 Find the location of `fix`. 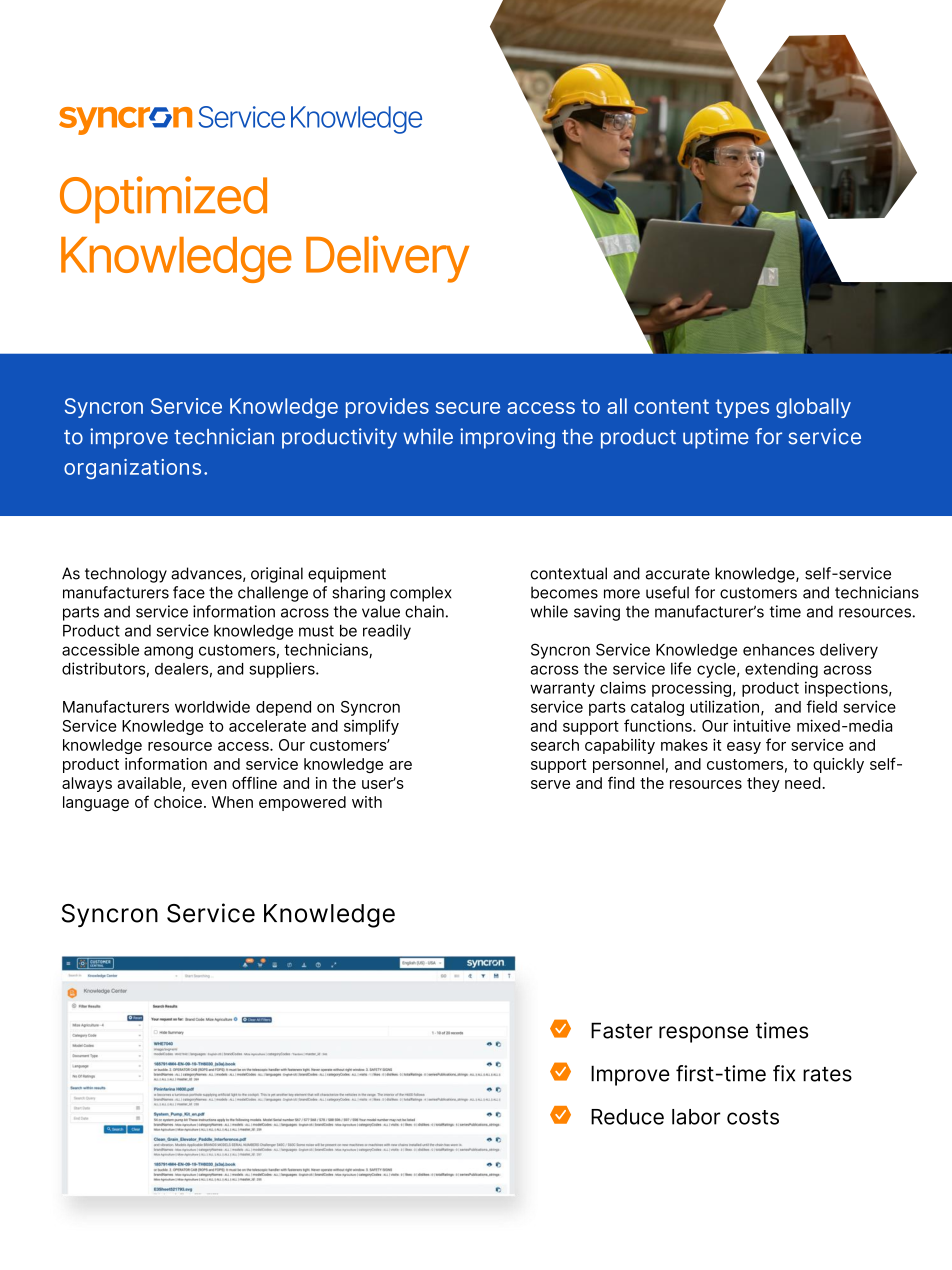

fix is located at coordinates (784, 1073).
